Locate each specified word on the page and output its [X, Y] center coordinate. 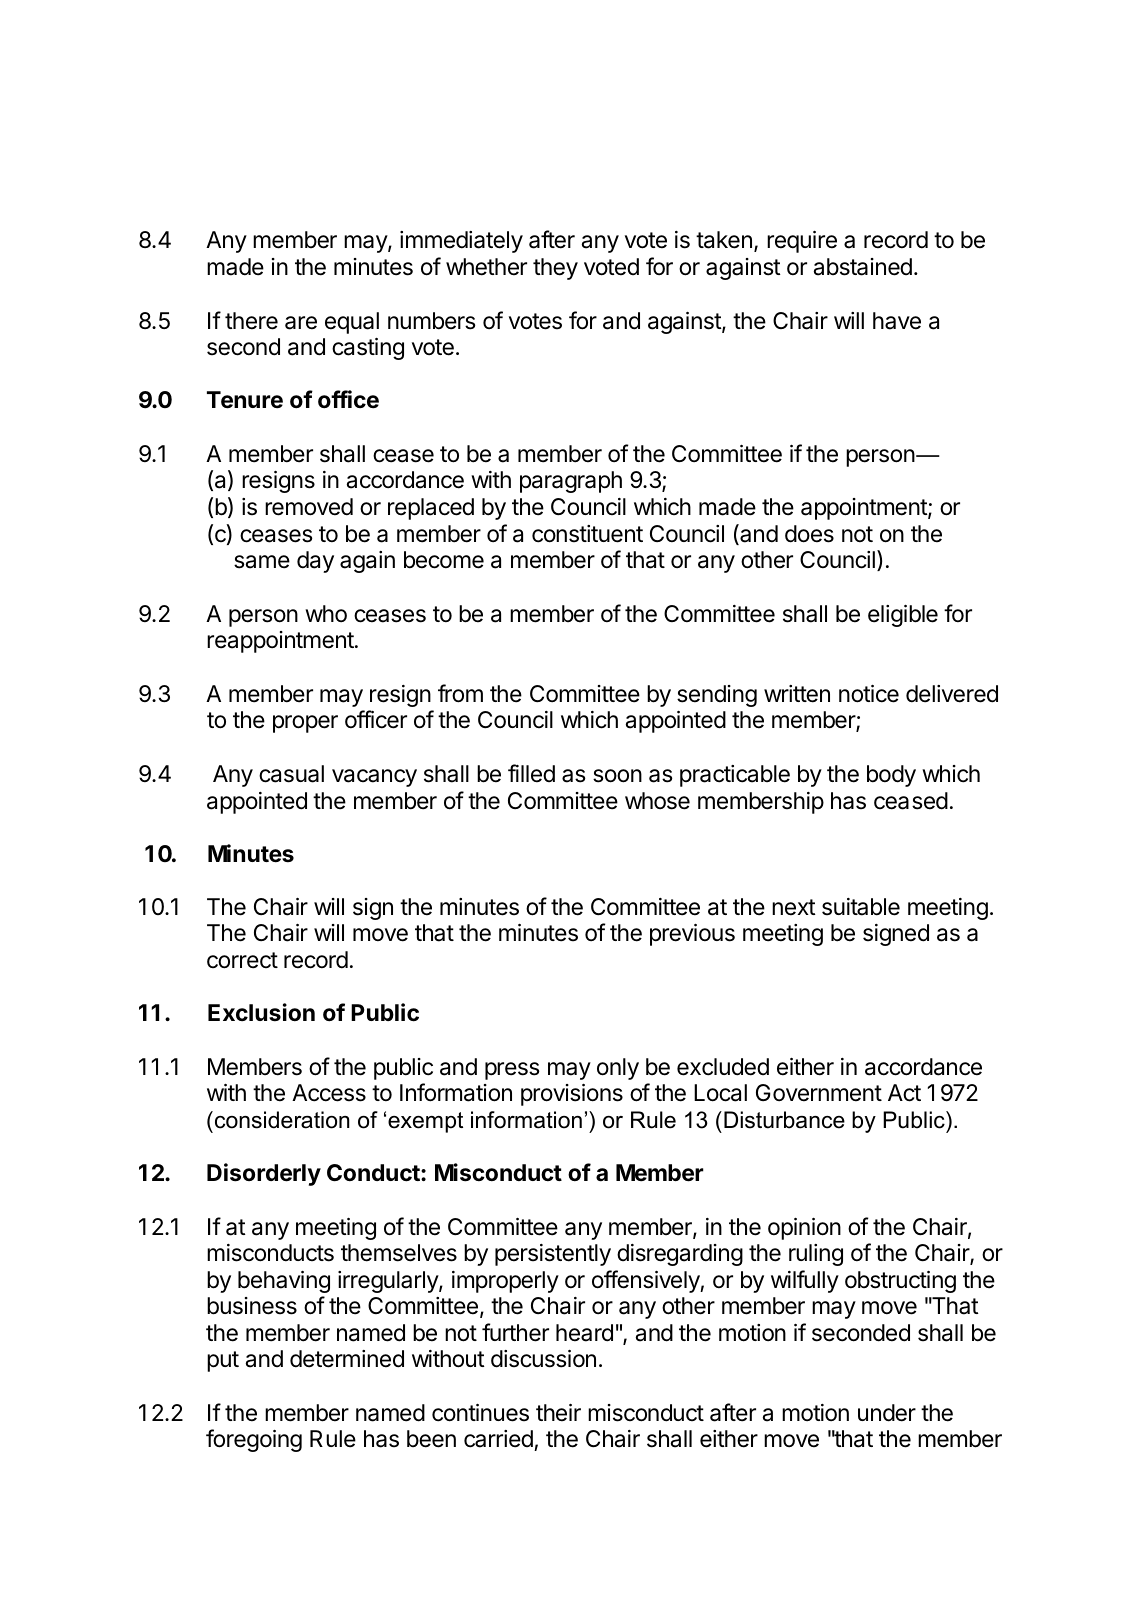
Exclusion [261, 1012]
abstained [863, 267]
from [460, 693]
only [618, 1069]
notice [869, 694]
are [301, 323]
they [555, 269]
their [558, 1413]
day [315, 562]
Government [819, 1093]
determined [347, 1359]
